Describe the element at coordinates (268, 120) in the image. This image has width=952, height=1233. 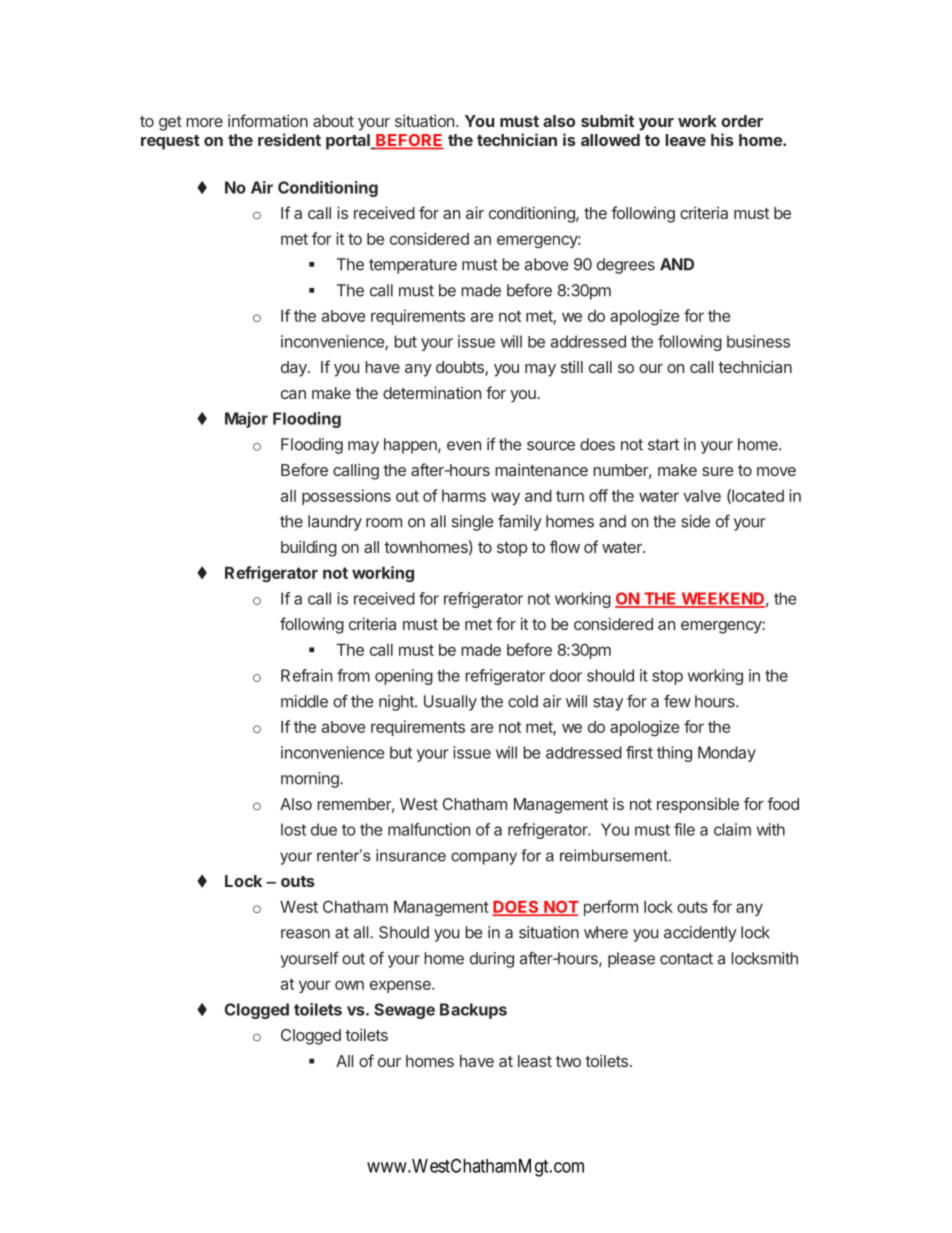
I see `information` at that location.
